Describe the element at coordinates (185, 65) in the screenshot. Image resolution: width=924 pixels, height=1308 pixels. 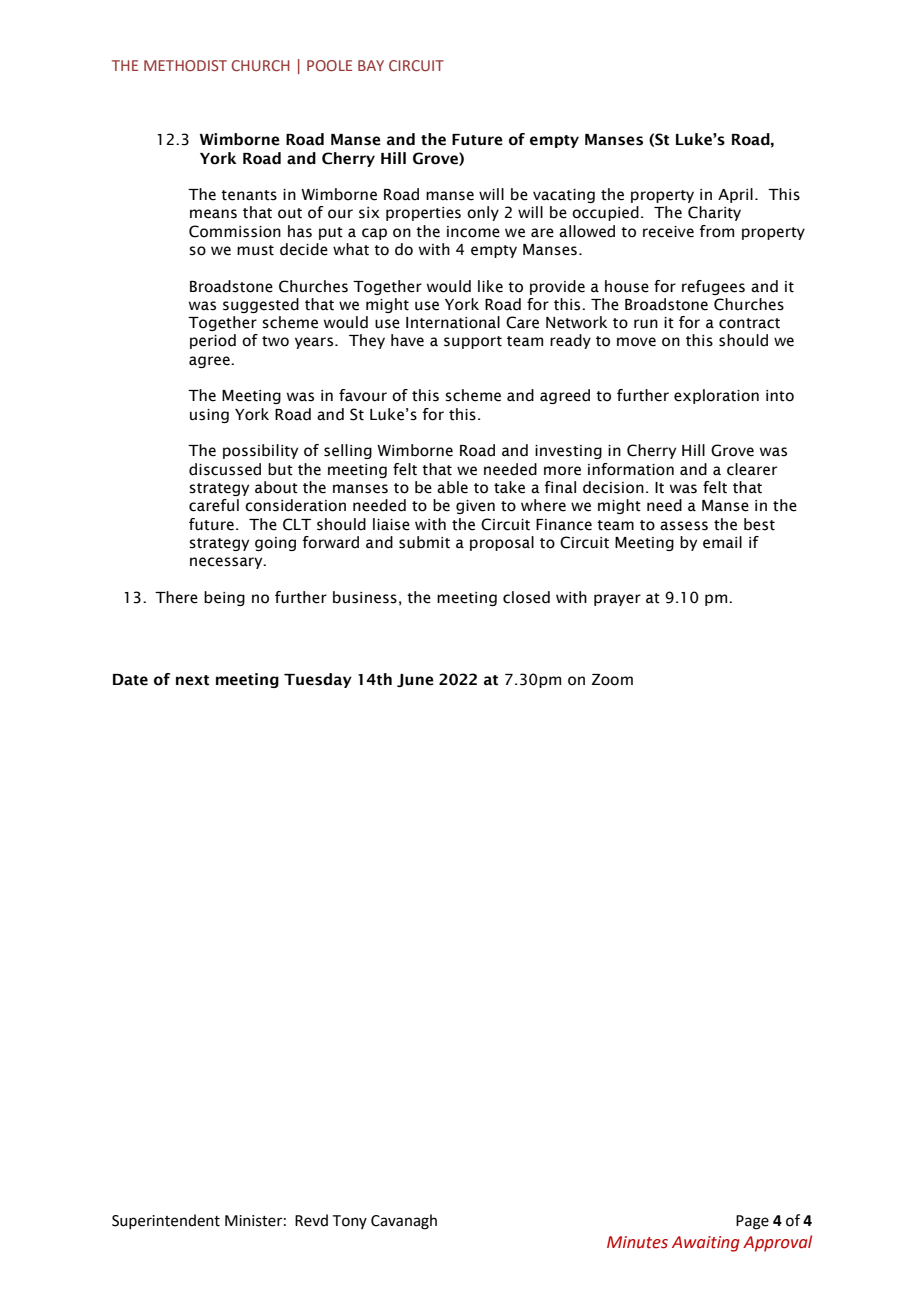
I see `METHODIST` at that location.
